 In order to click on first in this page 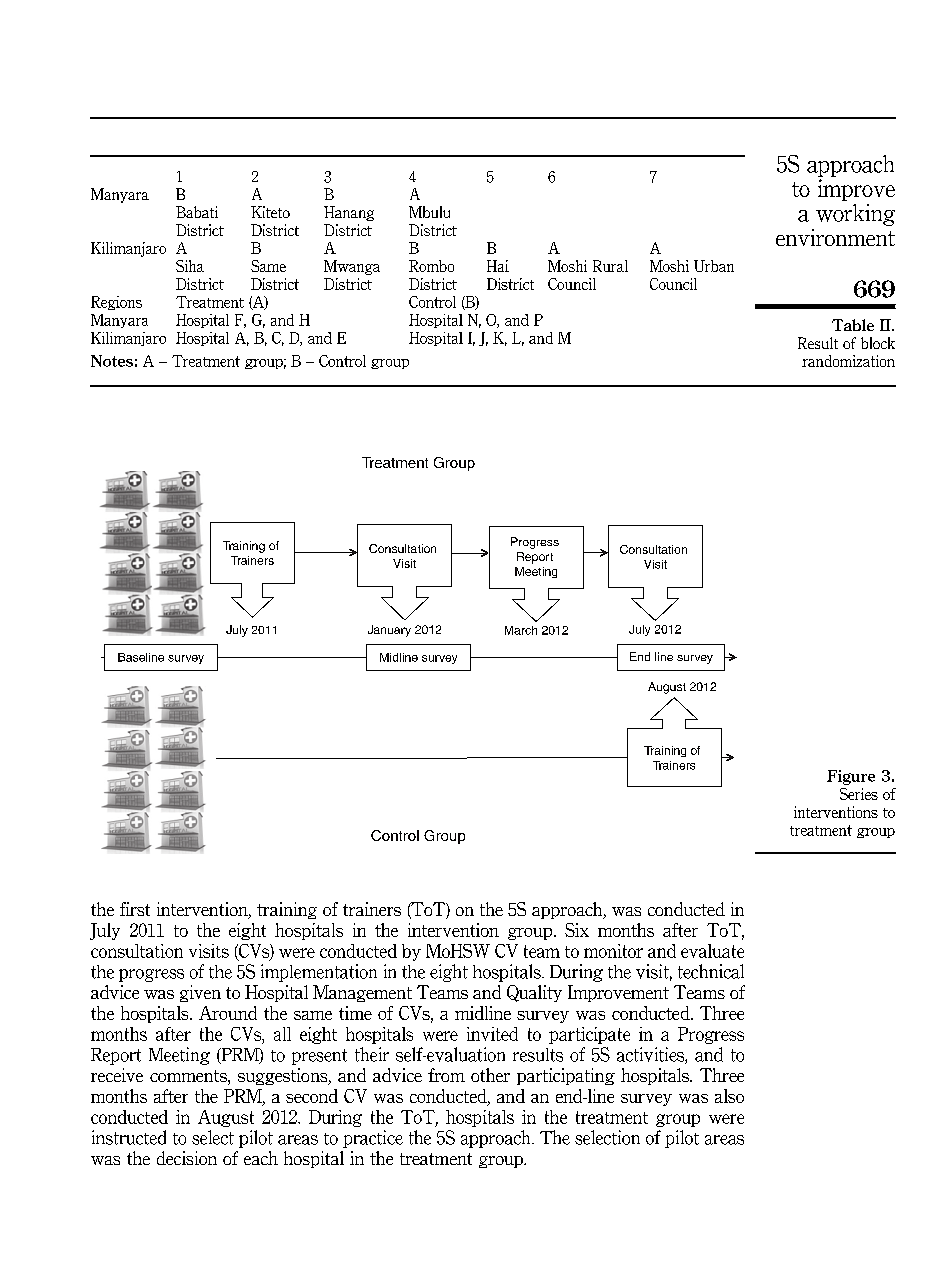, I will do `click(135, 909)`.
